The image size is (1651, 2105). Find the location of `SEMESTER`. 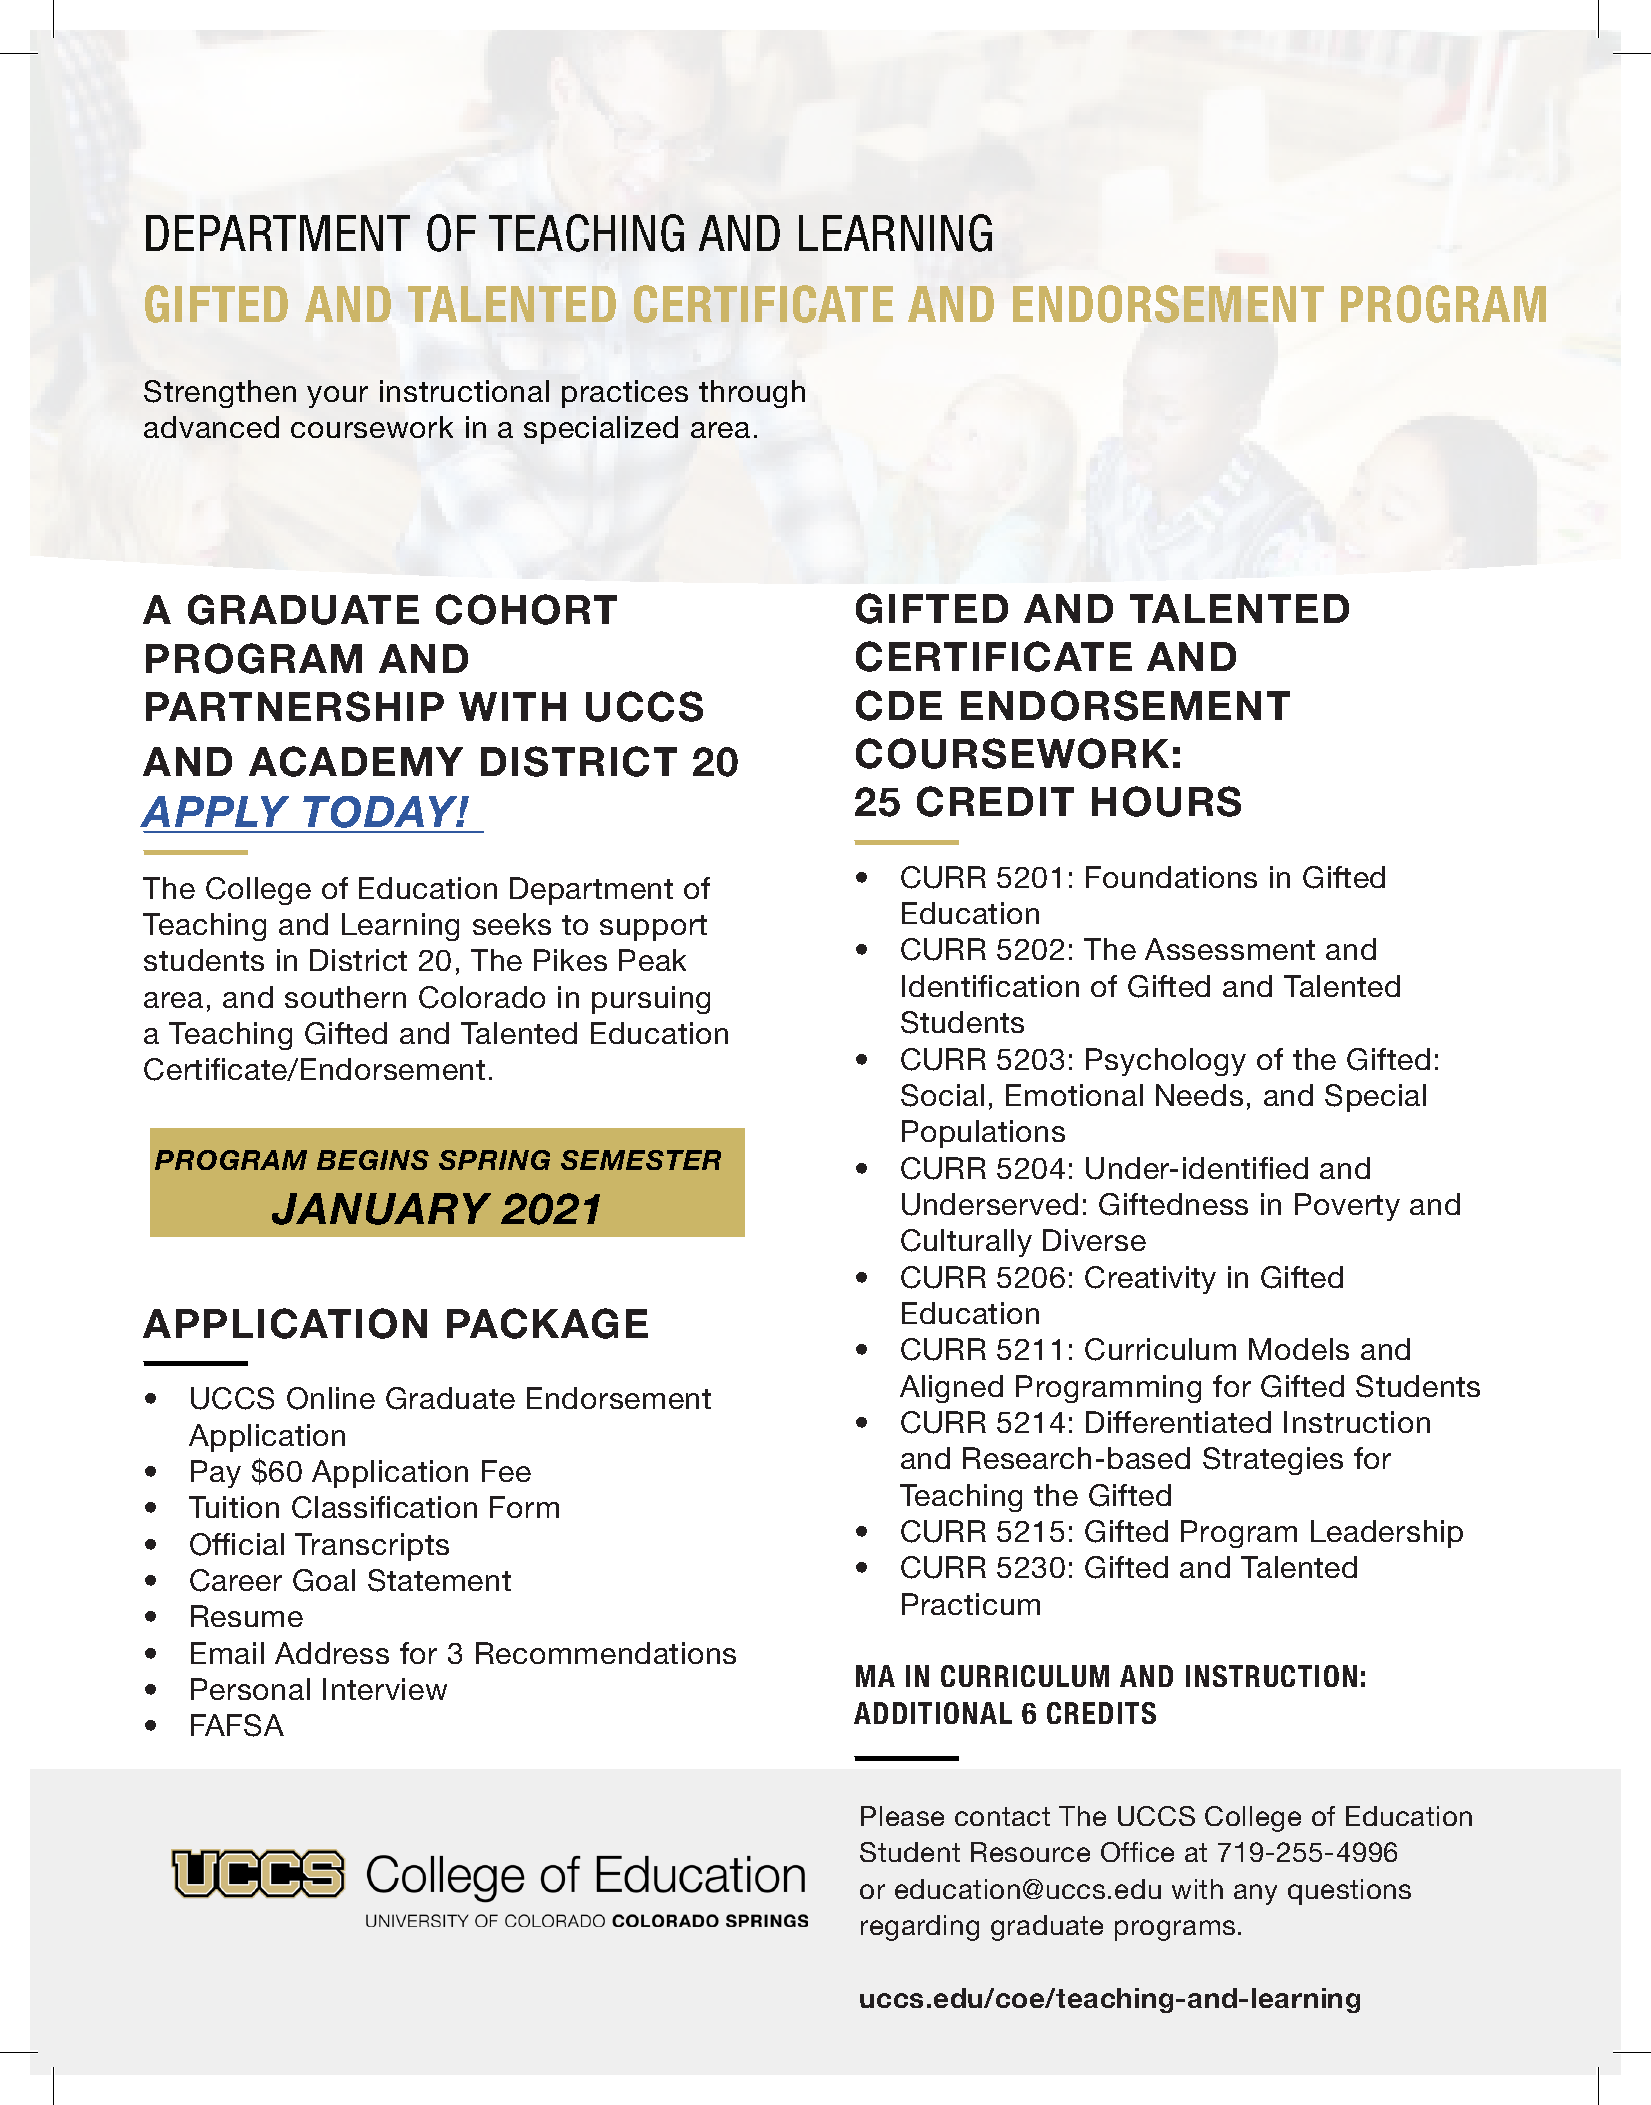

SEMESTER is located at coordinates (641, 1160).
